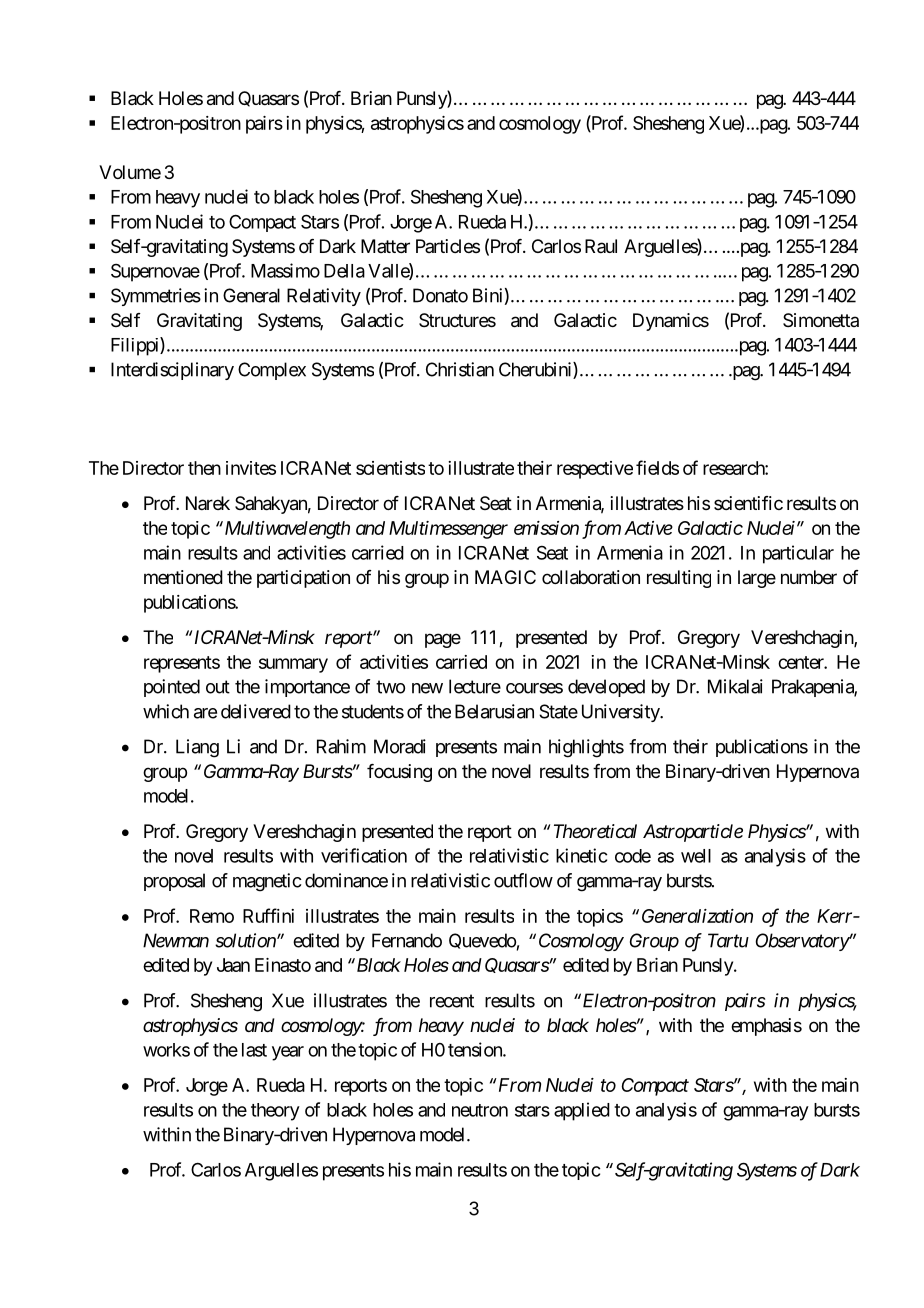  What do you see at coordinates (155, 273) in the screenshot?
I see `Supernovae` at bounding box center [155, 273].
